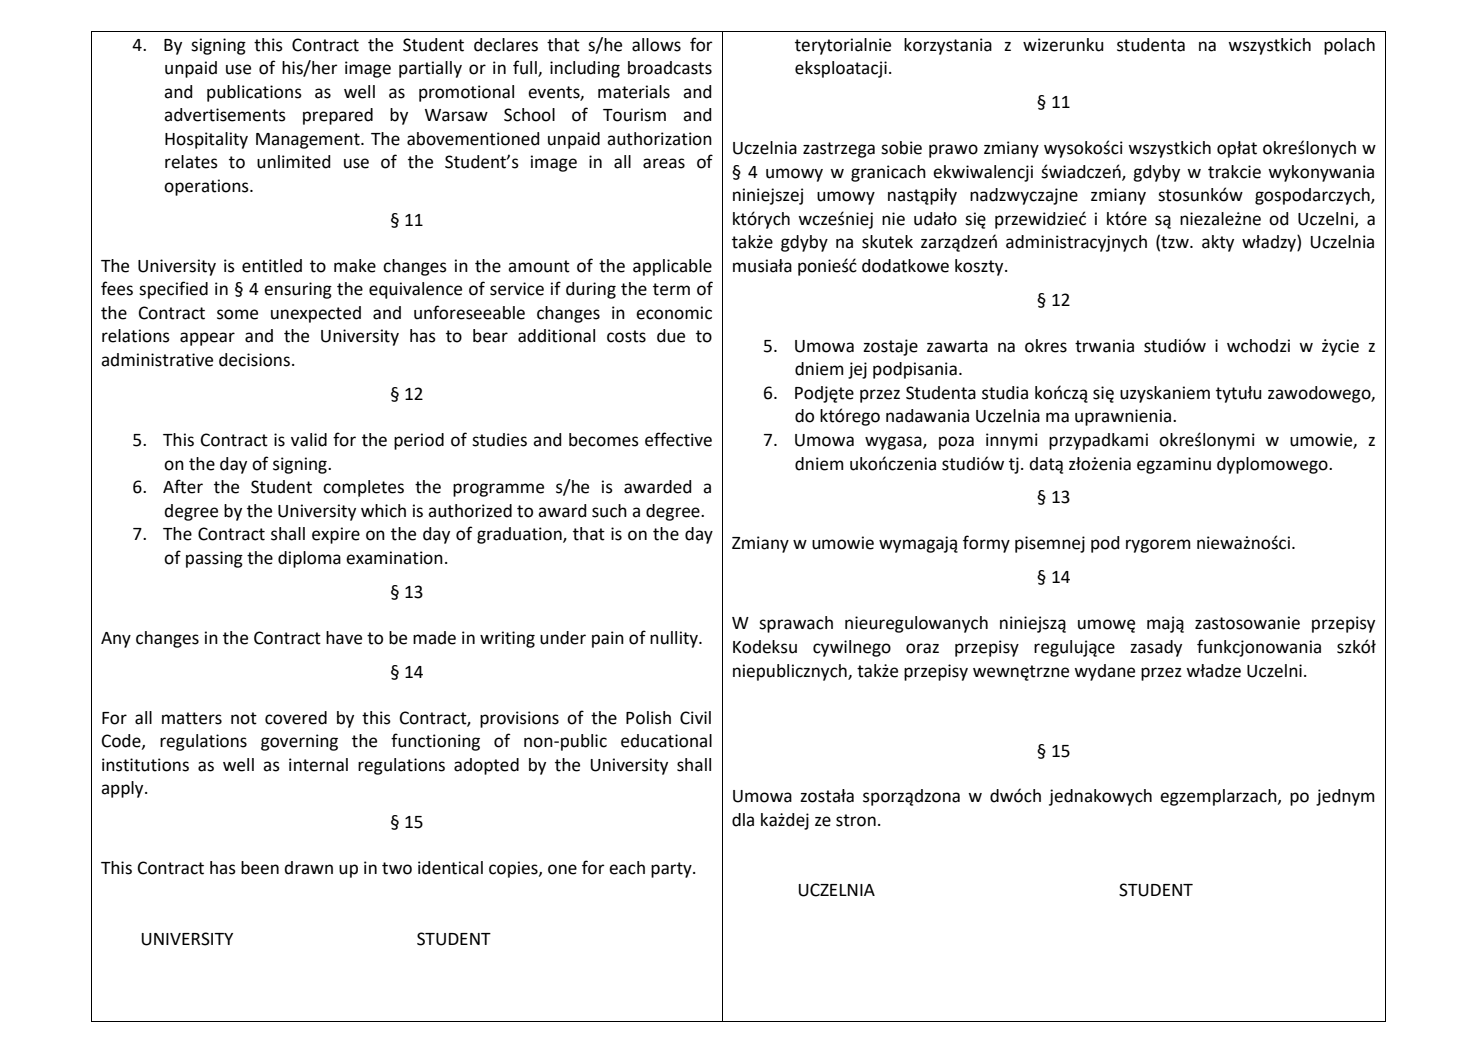 This page has height=1044, width=1477. I want to click on dla, so click(743, 820).
